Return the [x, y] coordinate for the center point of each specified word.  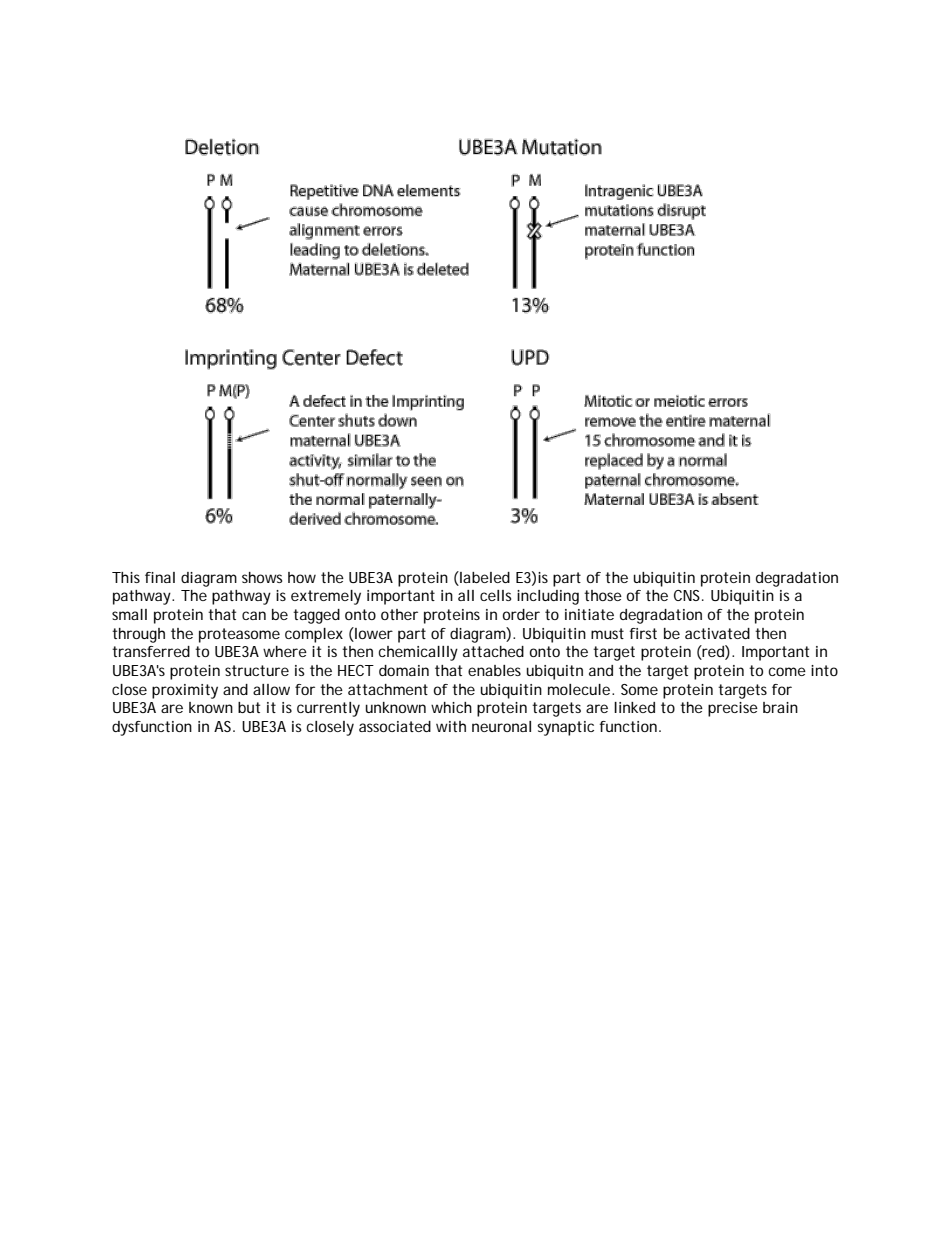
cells [496, 595]
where [285, 651]
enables [494, 670]
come [787, 671]
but [249, 707]
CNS [687, 595]
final [160, 577]
